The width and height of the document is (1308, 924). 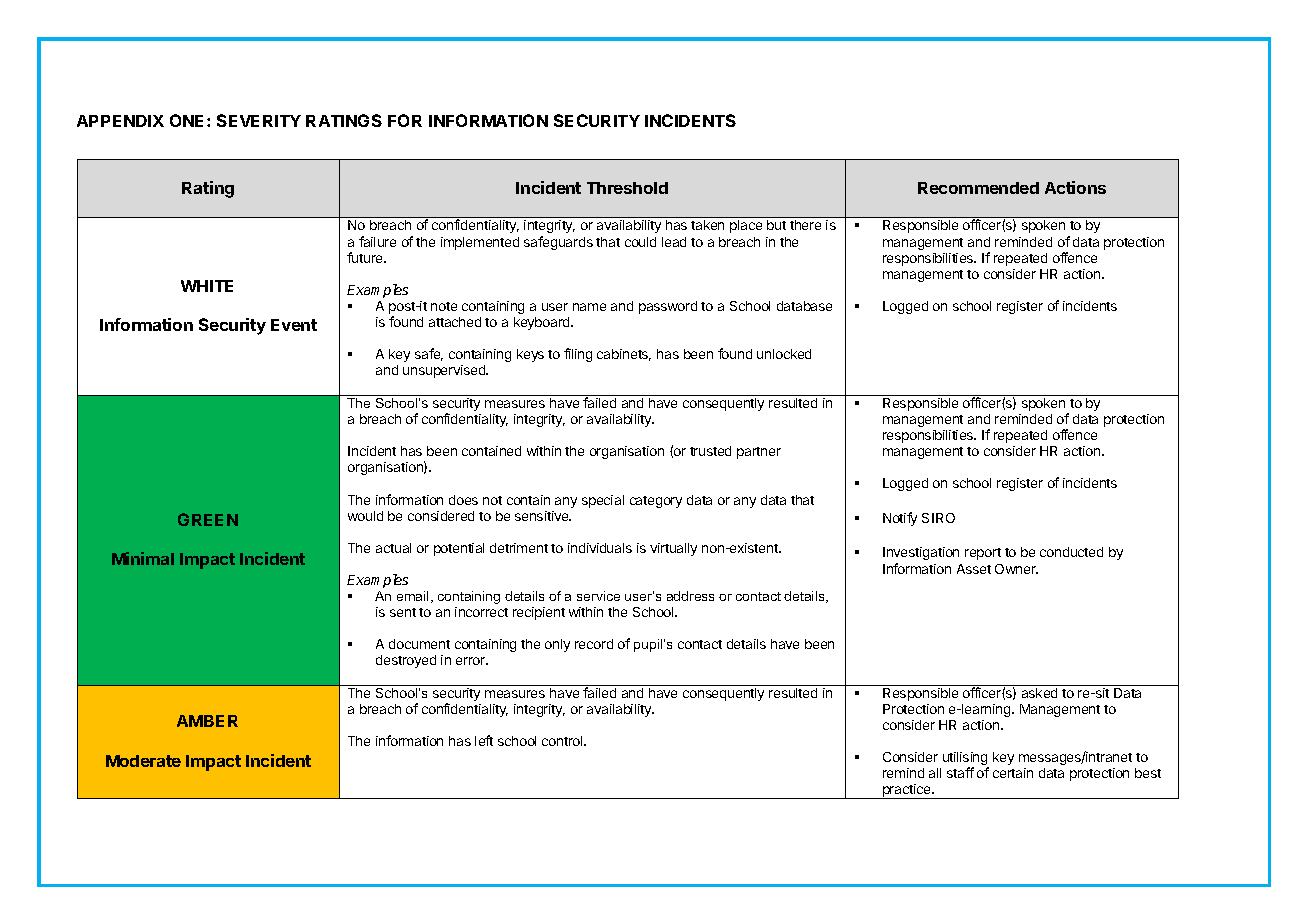 What do you see at coordinates (983, 554) in the document?
I see `report` at bounding box center [983, 554].
